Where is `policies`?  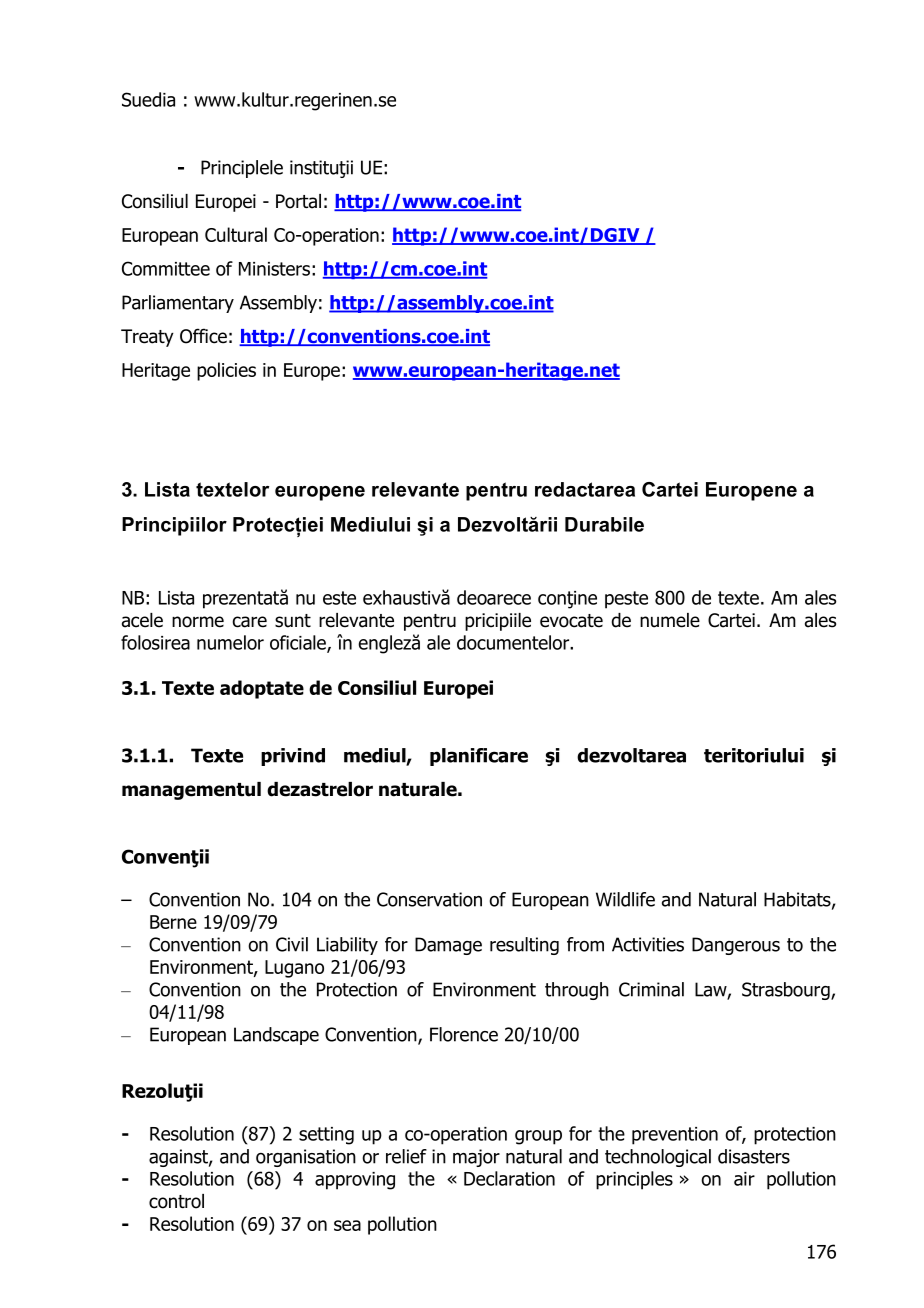 policies is located at coordinates (226, 371).
